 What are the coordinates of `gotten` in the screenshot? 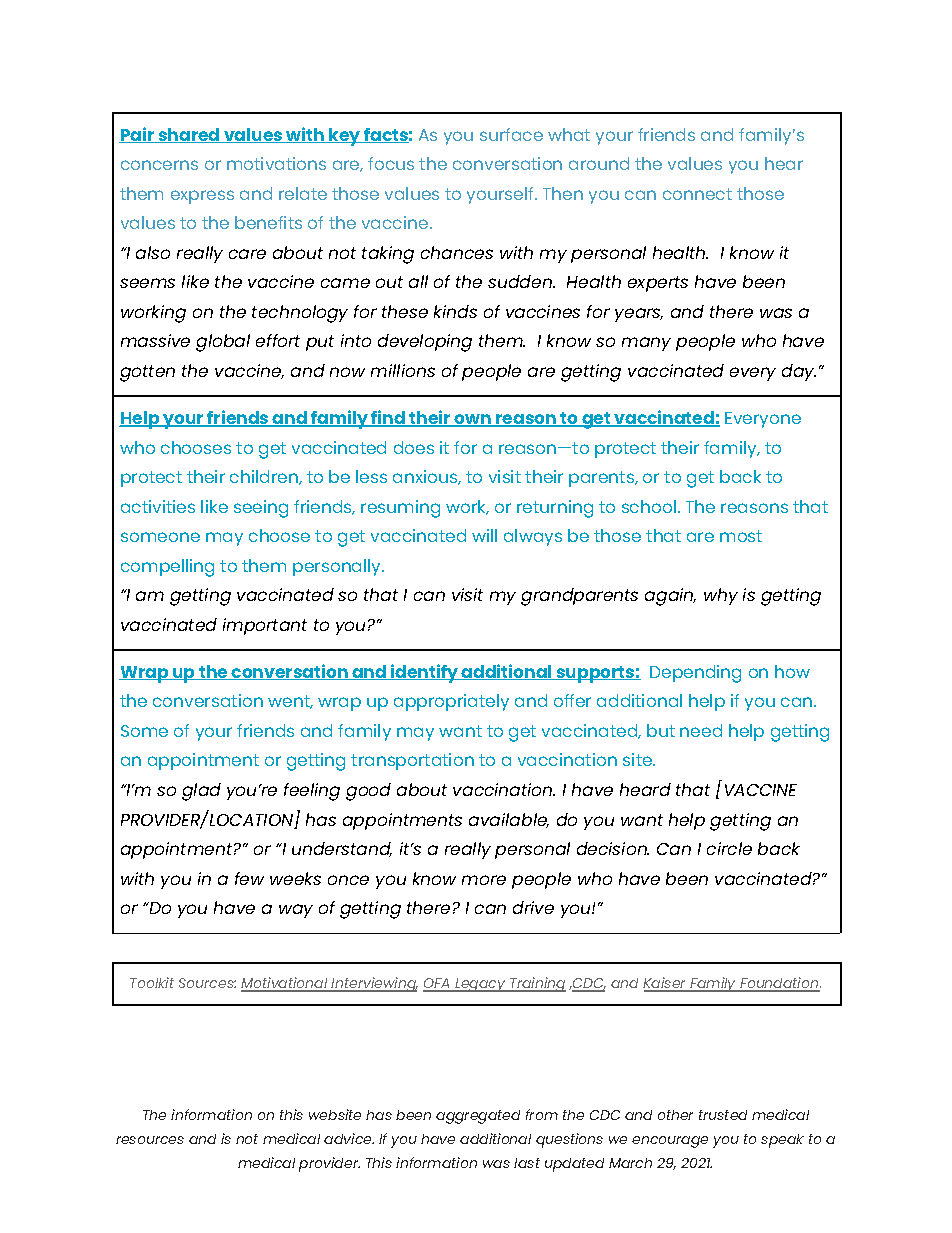 It's located at (147, 373).
